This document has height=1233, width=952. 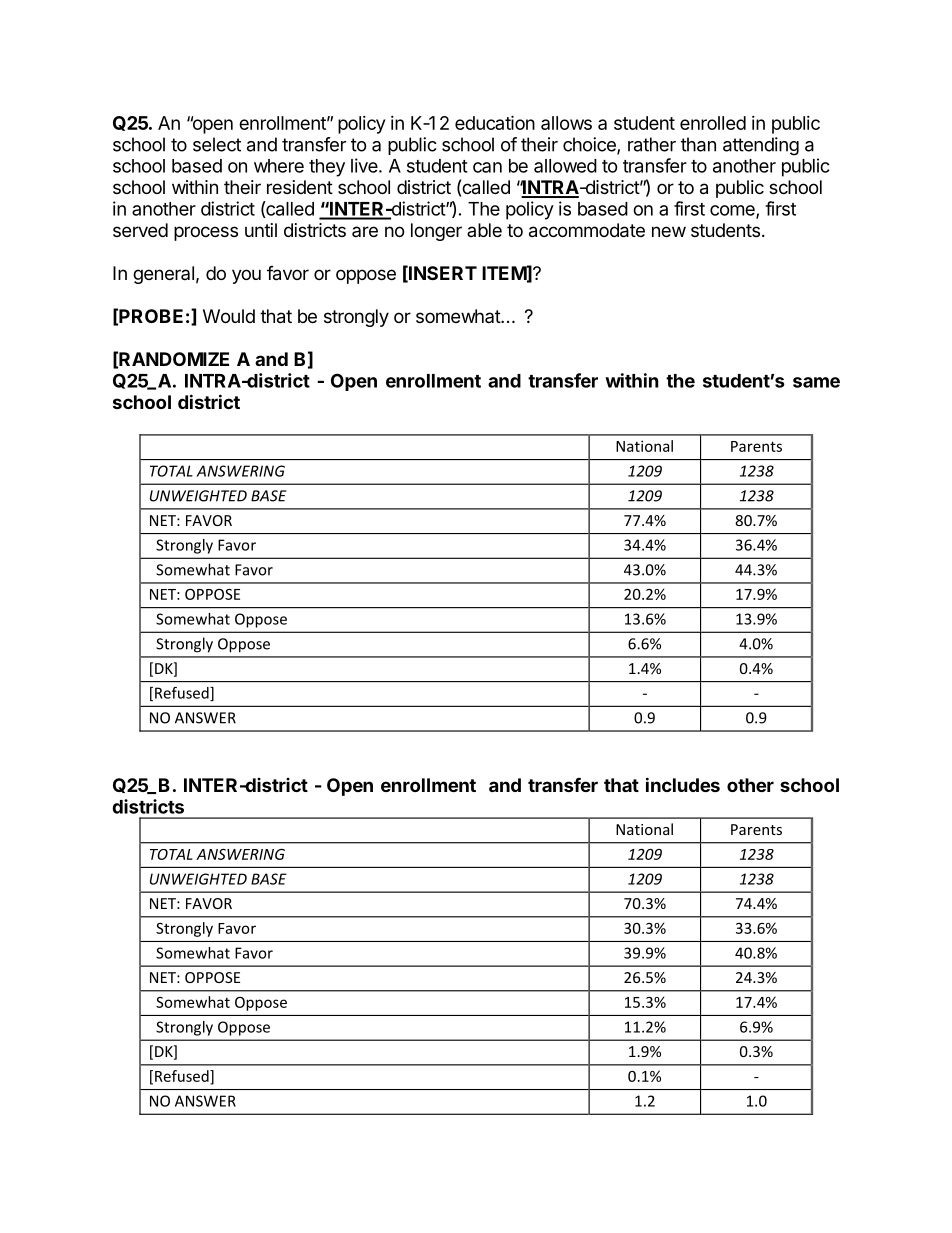 What do you see at coordinates (229, 316) in the document?
I see `Would` at bounding box center [229, 316].
